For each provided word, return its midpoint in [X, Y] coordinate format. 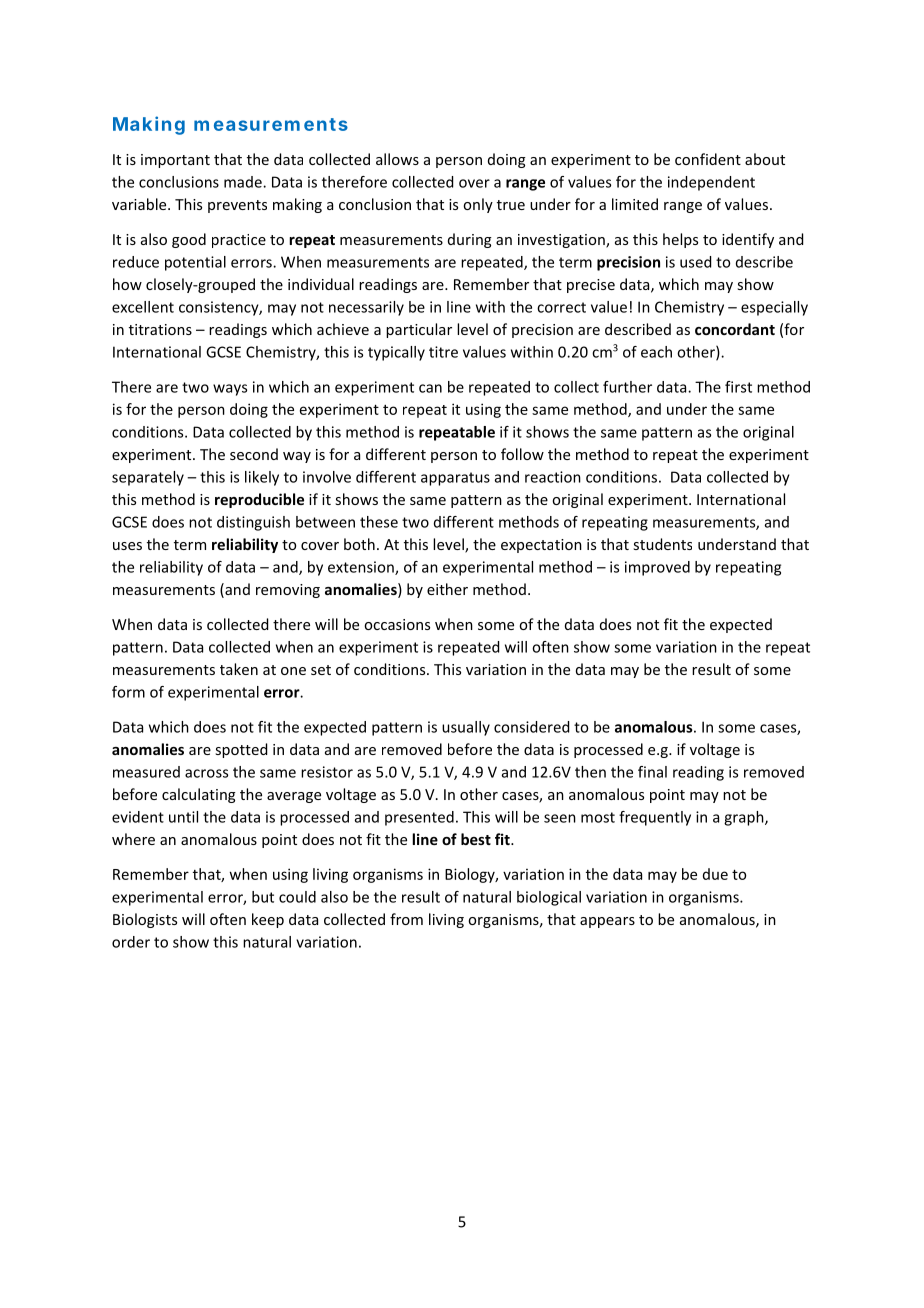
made [244, 182]
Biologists [145, 920]
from [406, 919]
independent [711, 183]
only [478, 205]
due [715, 874]
